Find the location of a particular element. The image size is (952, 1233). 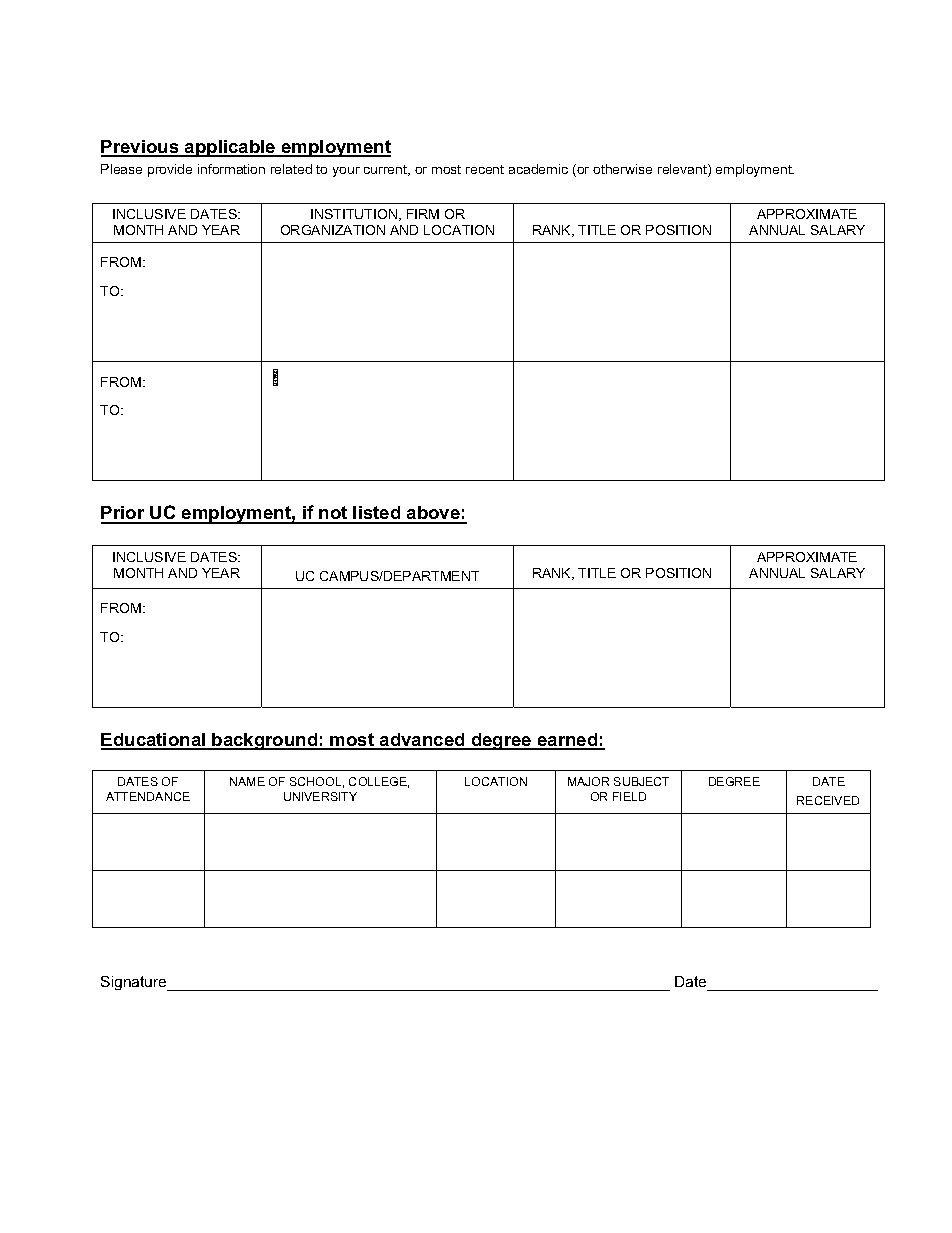

advanced is located at coordinates (422, 741).
